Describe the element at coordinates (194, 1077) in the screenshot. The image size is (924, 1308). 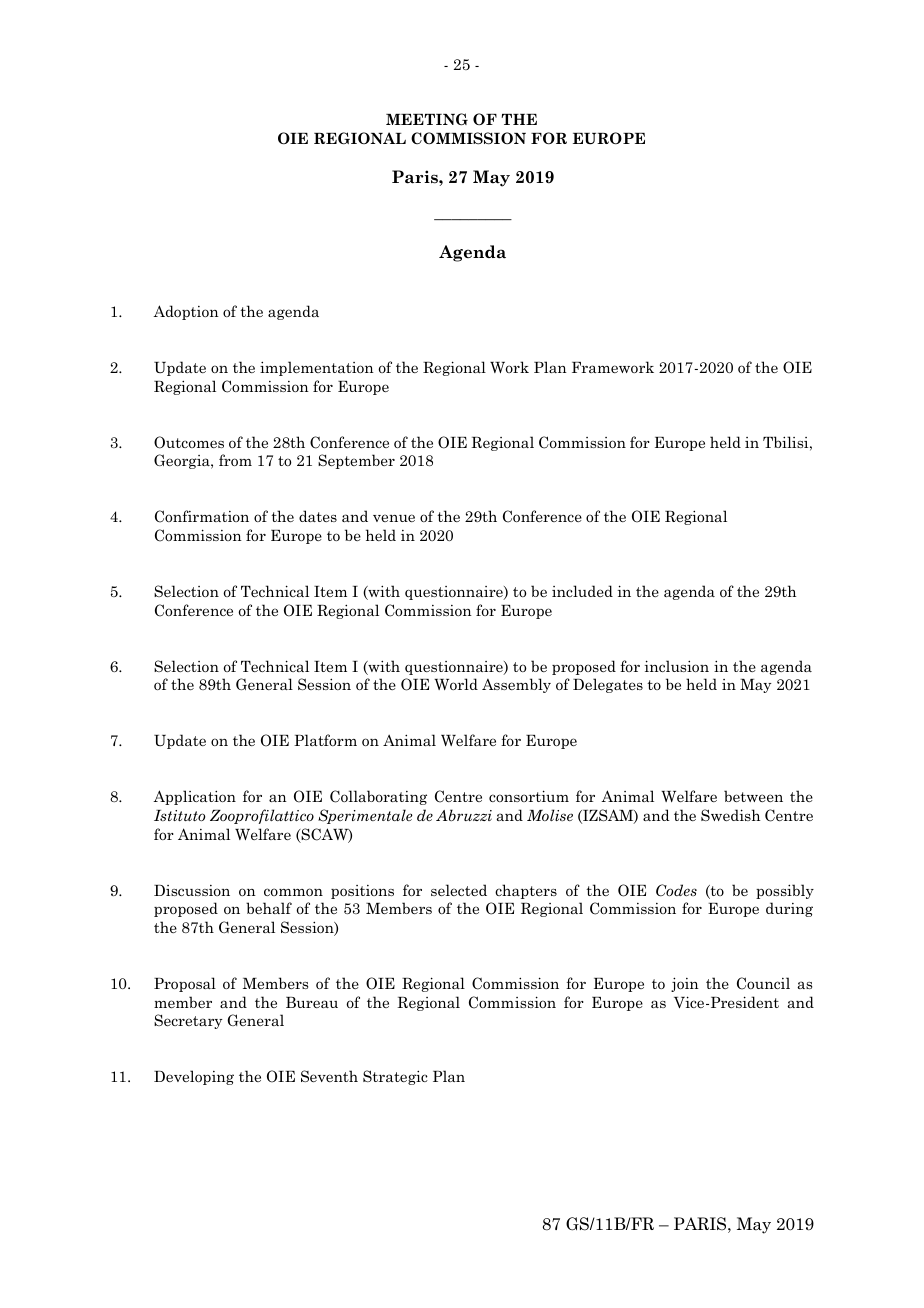
I see `Developing` at that location.
